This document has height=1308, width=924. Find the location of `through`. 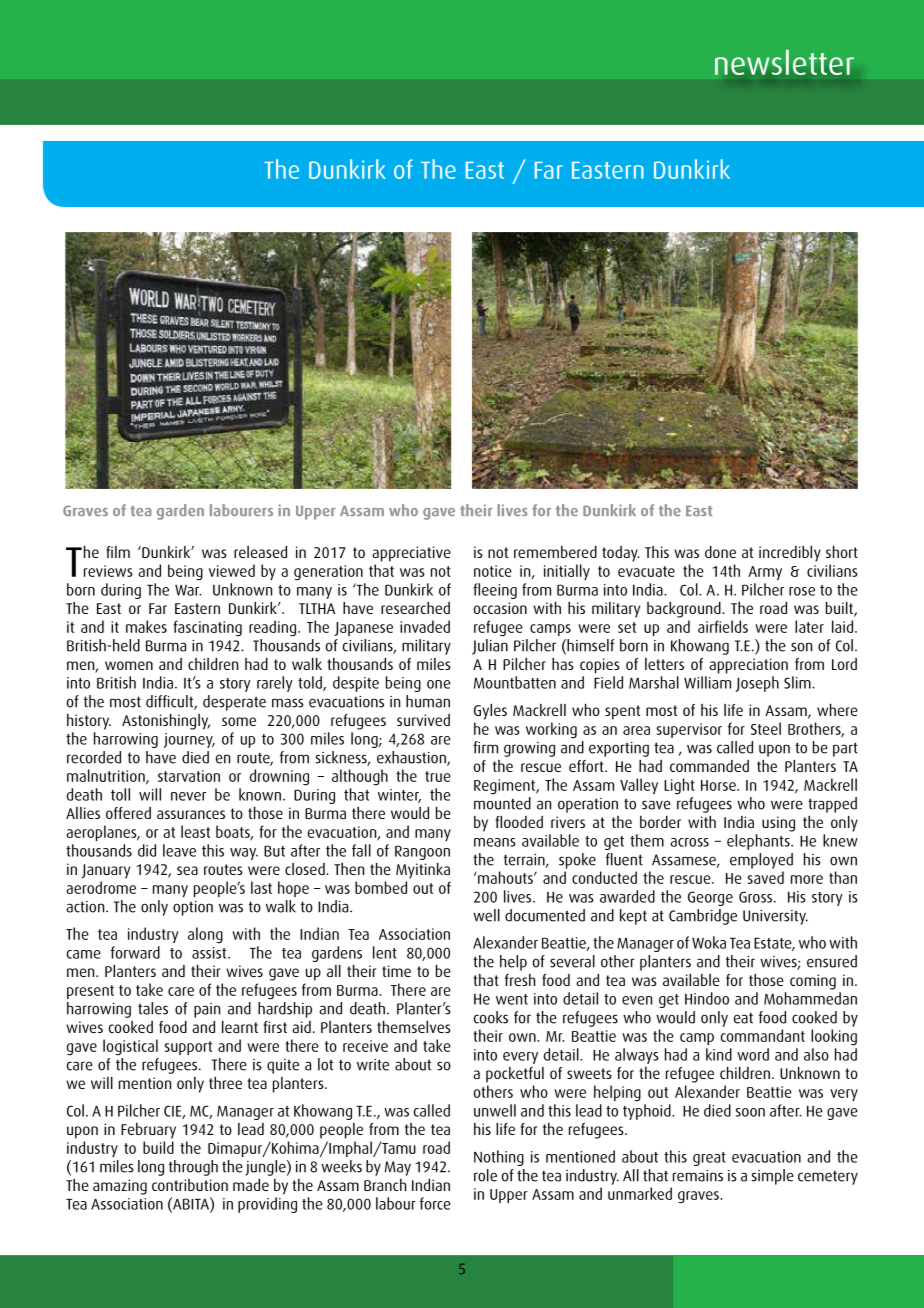

through is located at coordinates (193, 1168).
